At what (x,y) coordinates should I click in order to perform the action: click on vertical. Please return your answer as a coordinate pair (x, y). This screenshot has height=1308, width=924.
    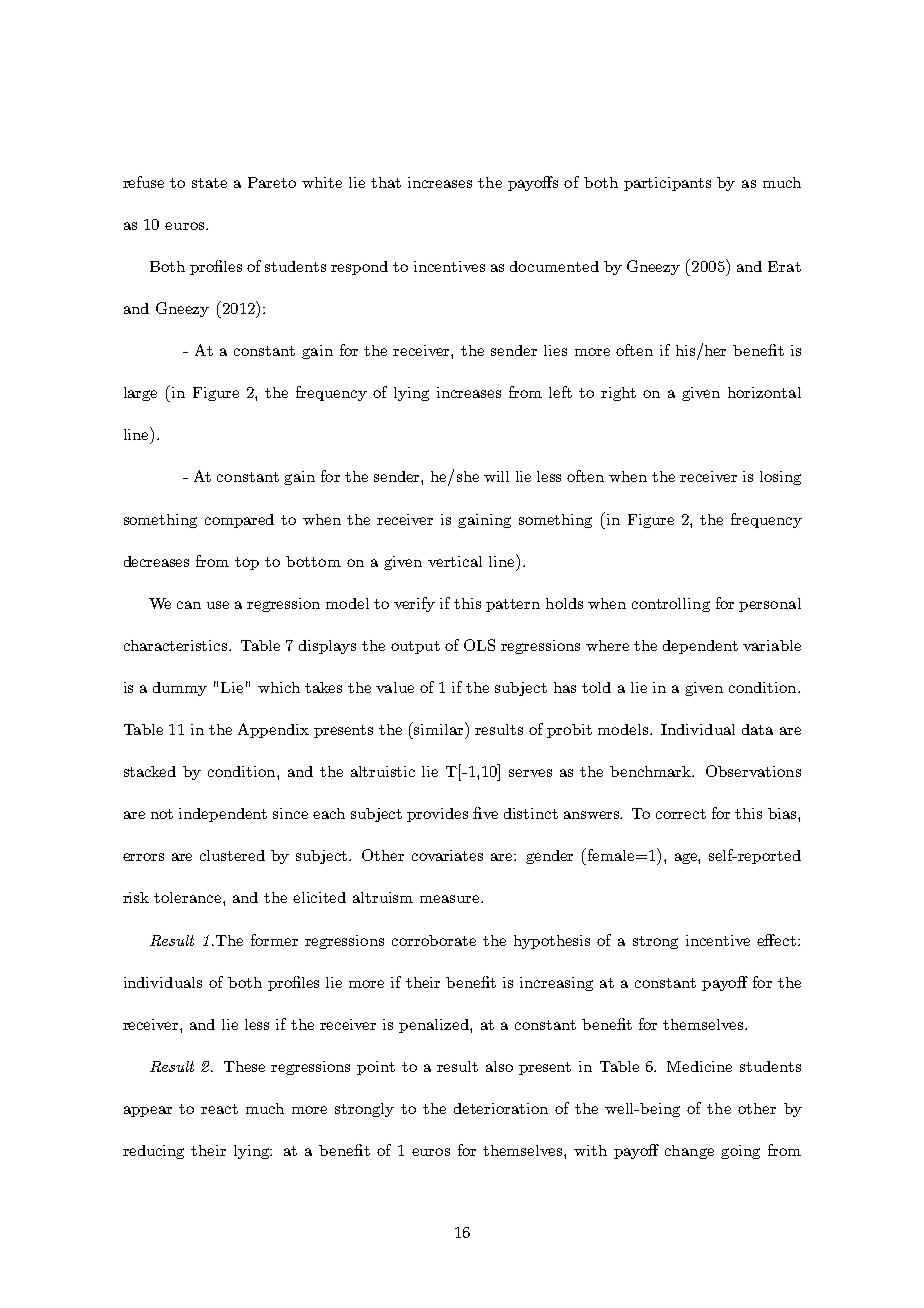
    Looking at the image, I should click on (455, 561).
